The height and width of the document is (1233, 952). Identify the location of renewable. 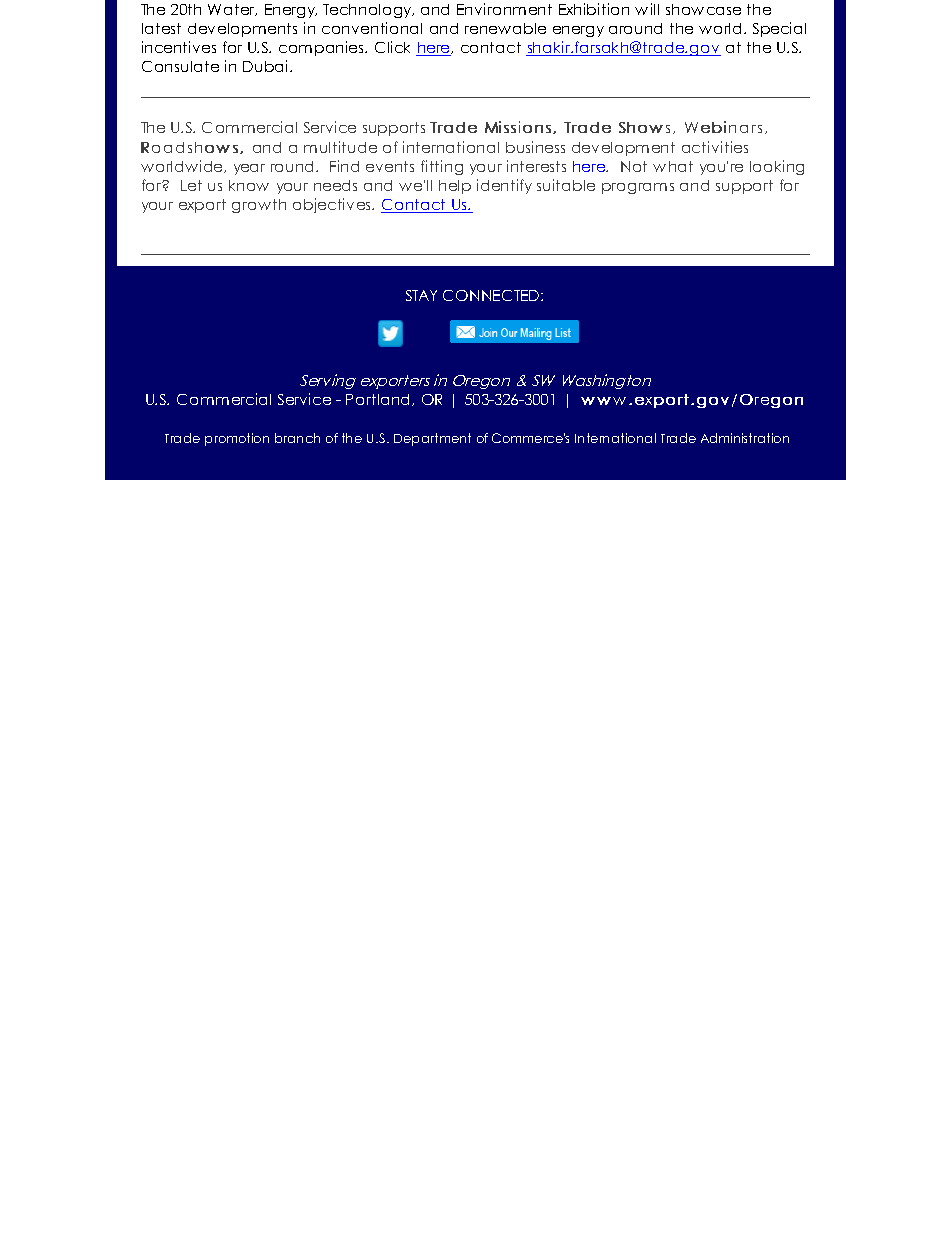
(505, 28).
